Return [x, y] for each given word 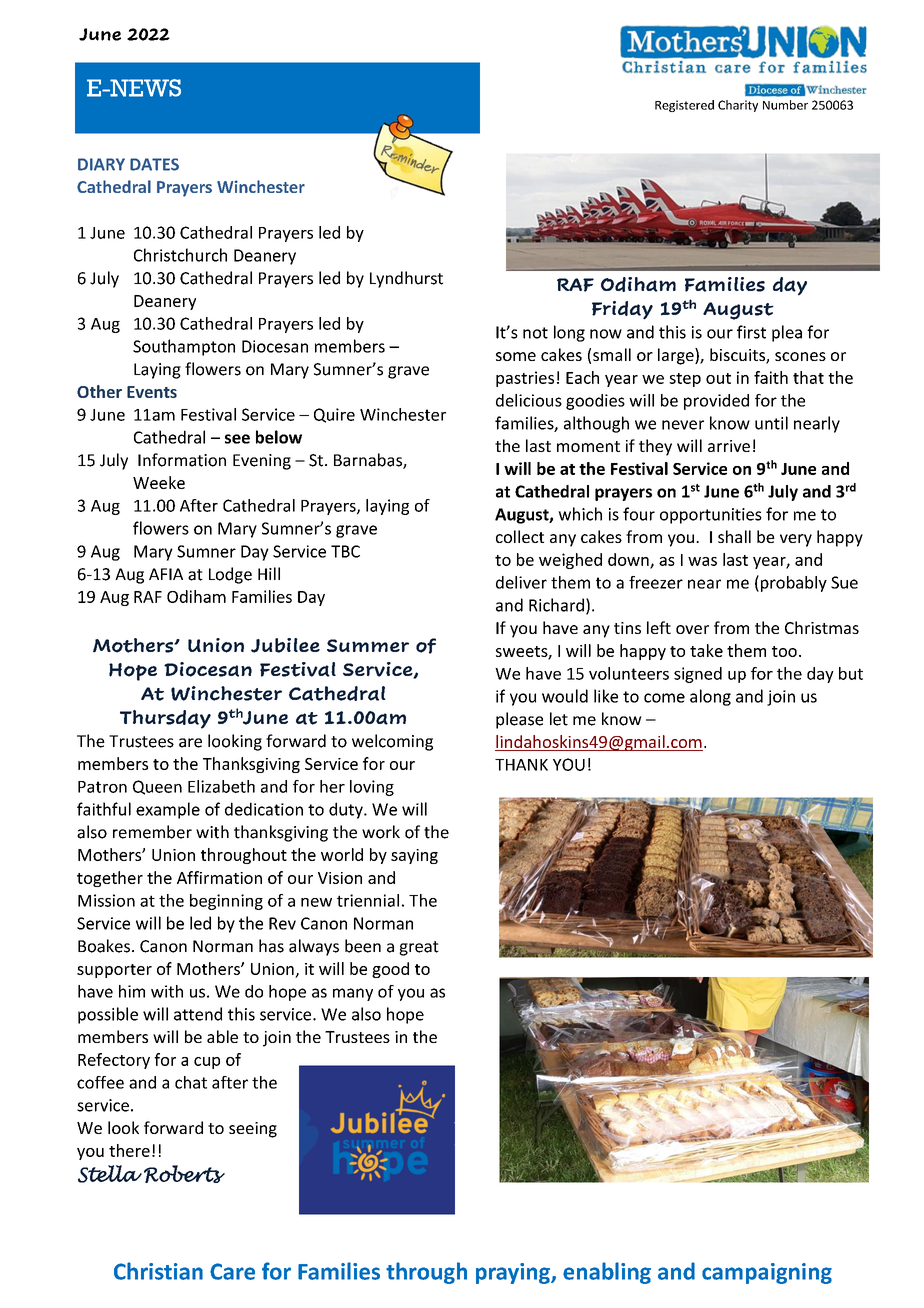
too [784, 651]
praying [514, 1273]
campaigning [767, 1273]
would [565, 696]
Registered [684, 106]
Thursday [165, 719]
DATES [154, 164]
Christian [158, 1271]
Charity [738, 106]
